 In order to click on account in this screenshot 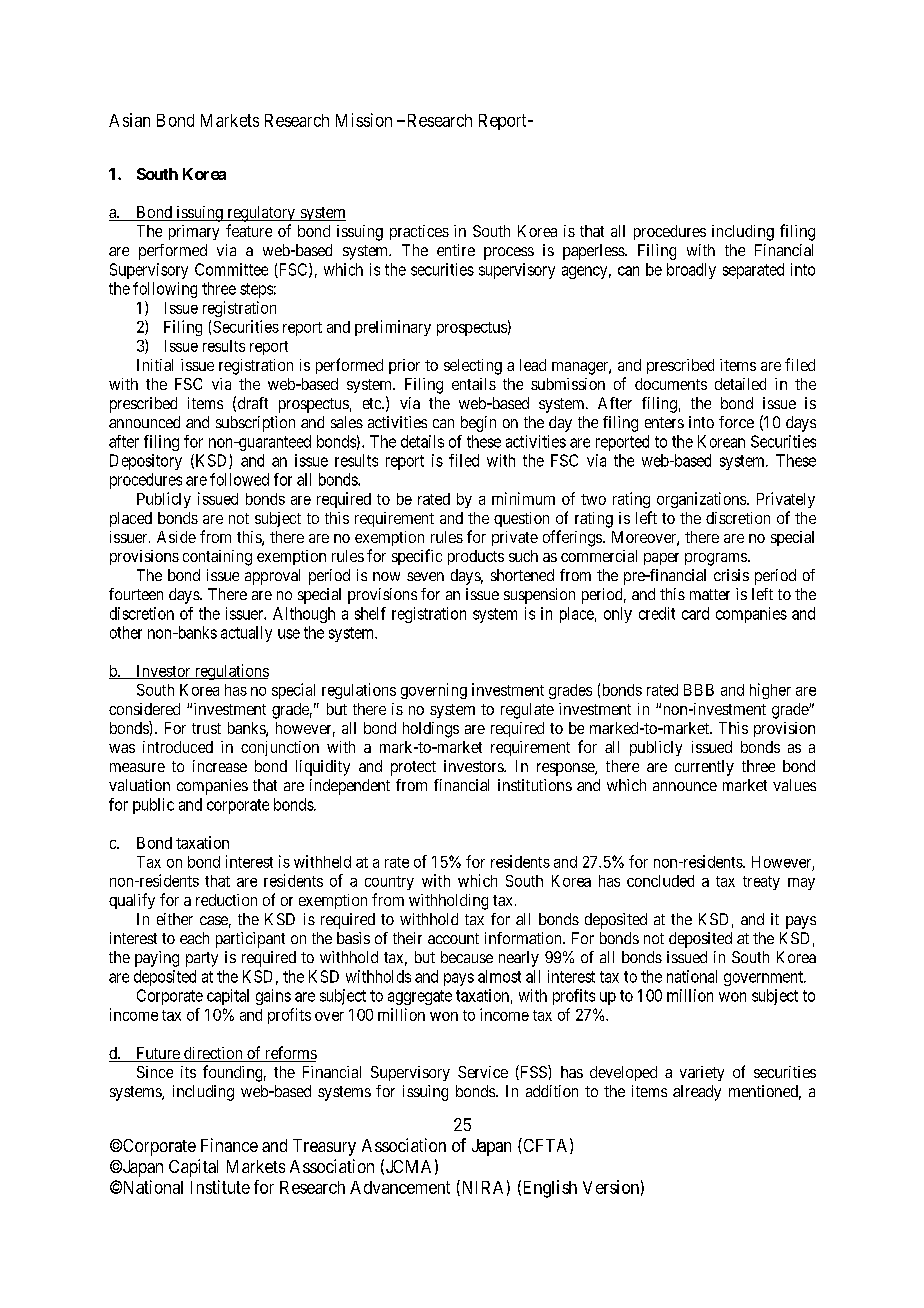, I will do `click(453, 938)`.
